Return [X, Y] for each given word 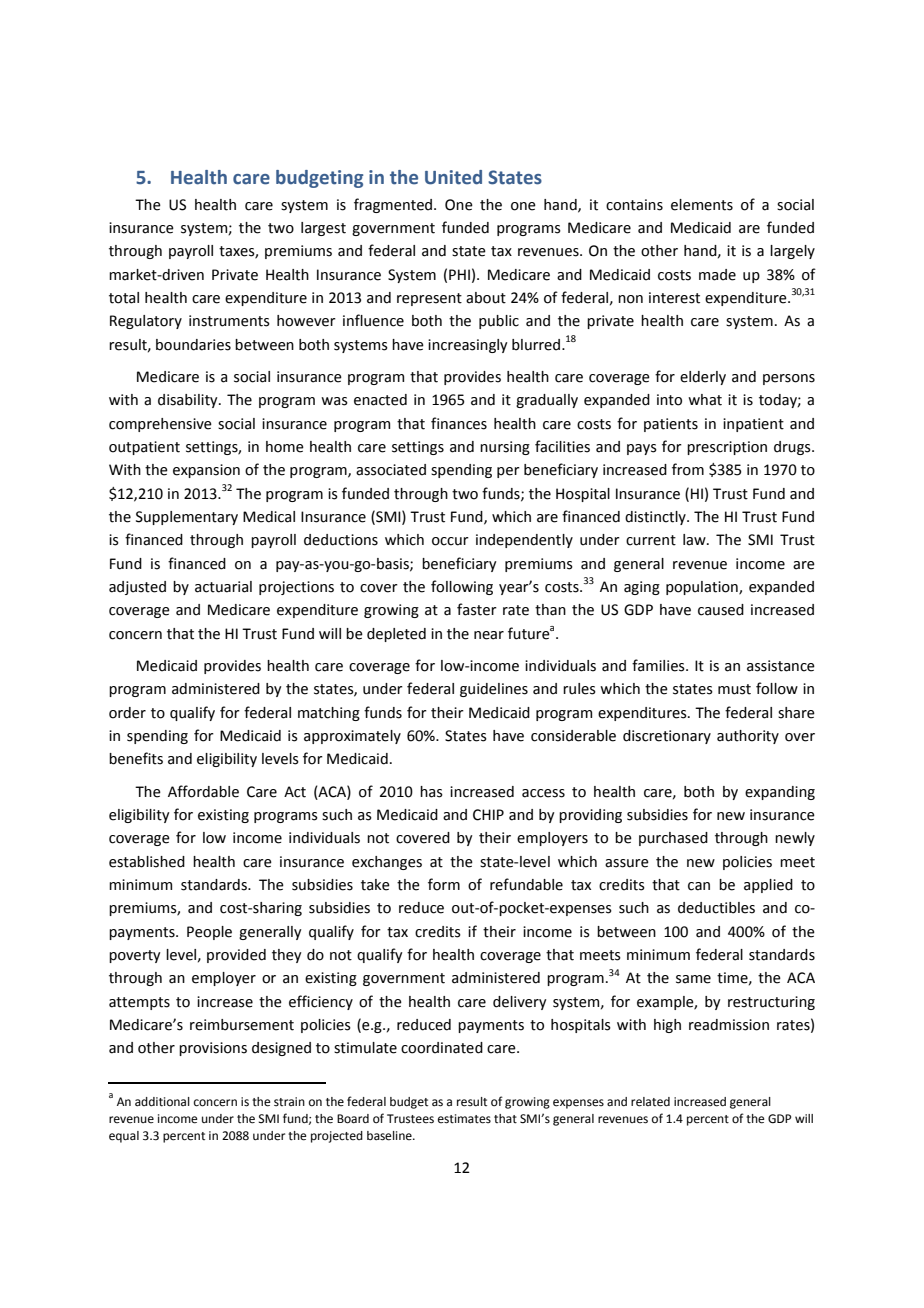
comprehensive [160, 425]
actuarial [223, 587]
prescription [727, 448]
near [489, 635]
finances [459, 423]
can [699, 886]
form [444, 884]
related [650, 1102]
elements [702, 205]
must [734, 689]
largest [323, 229]
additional [162, 1102]
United [453, 177]
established [147, 862]
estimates [464, 1119]
